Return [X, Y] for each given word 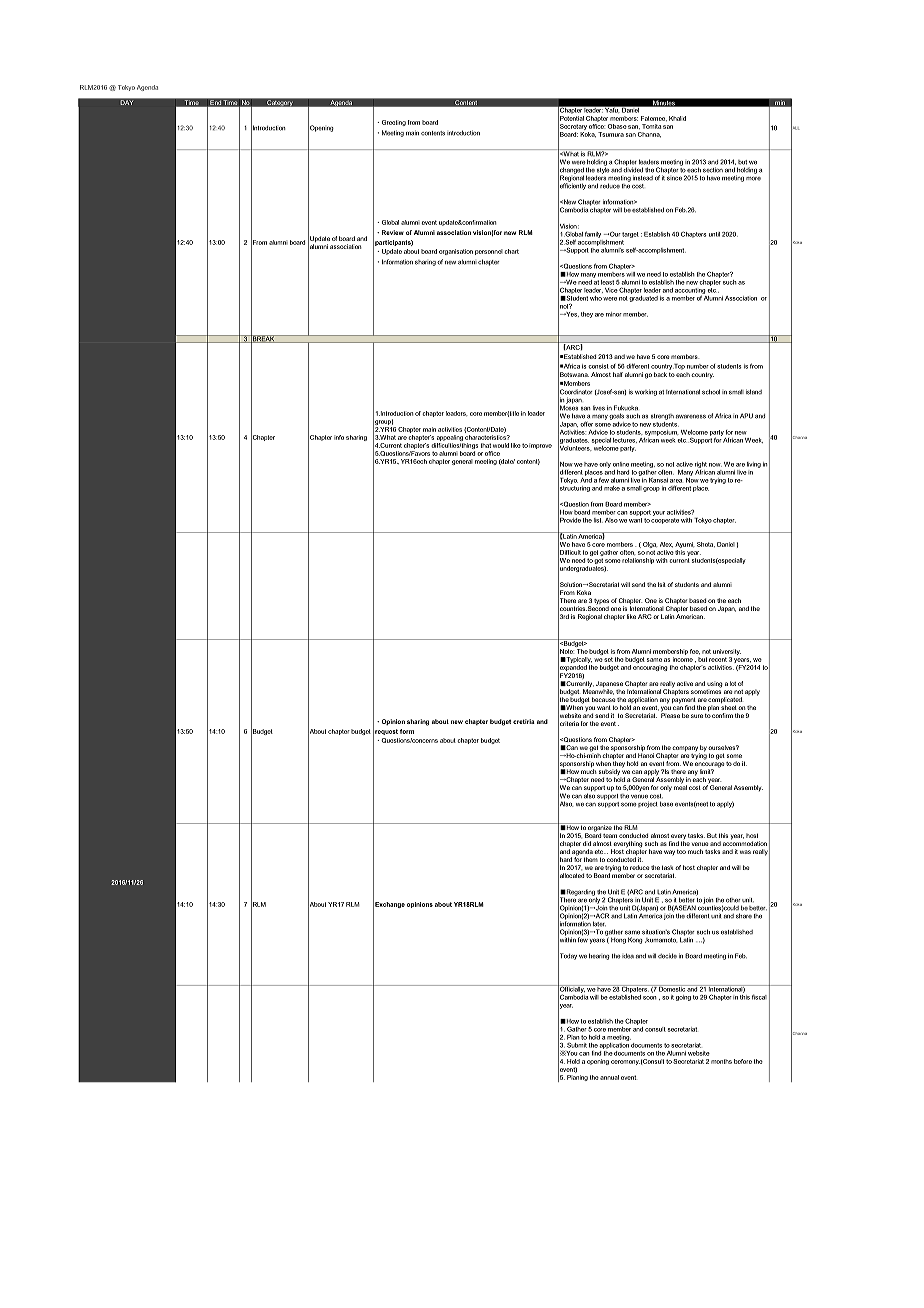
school [711, 392]
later [599, 924]
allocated [571, 876]
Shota [706, 544]
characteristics [486, 437]
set [608, 659]
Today [567, 956]
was [745, 852]
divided [633, 169]
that [486, 445]
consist [599, 366]
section [713, 170]
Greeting [394, 123]
